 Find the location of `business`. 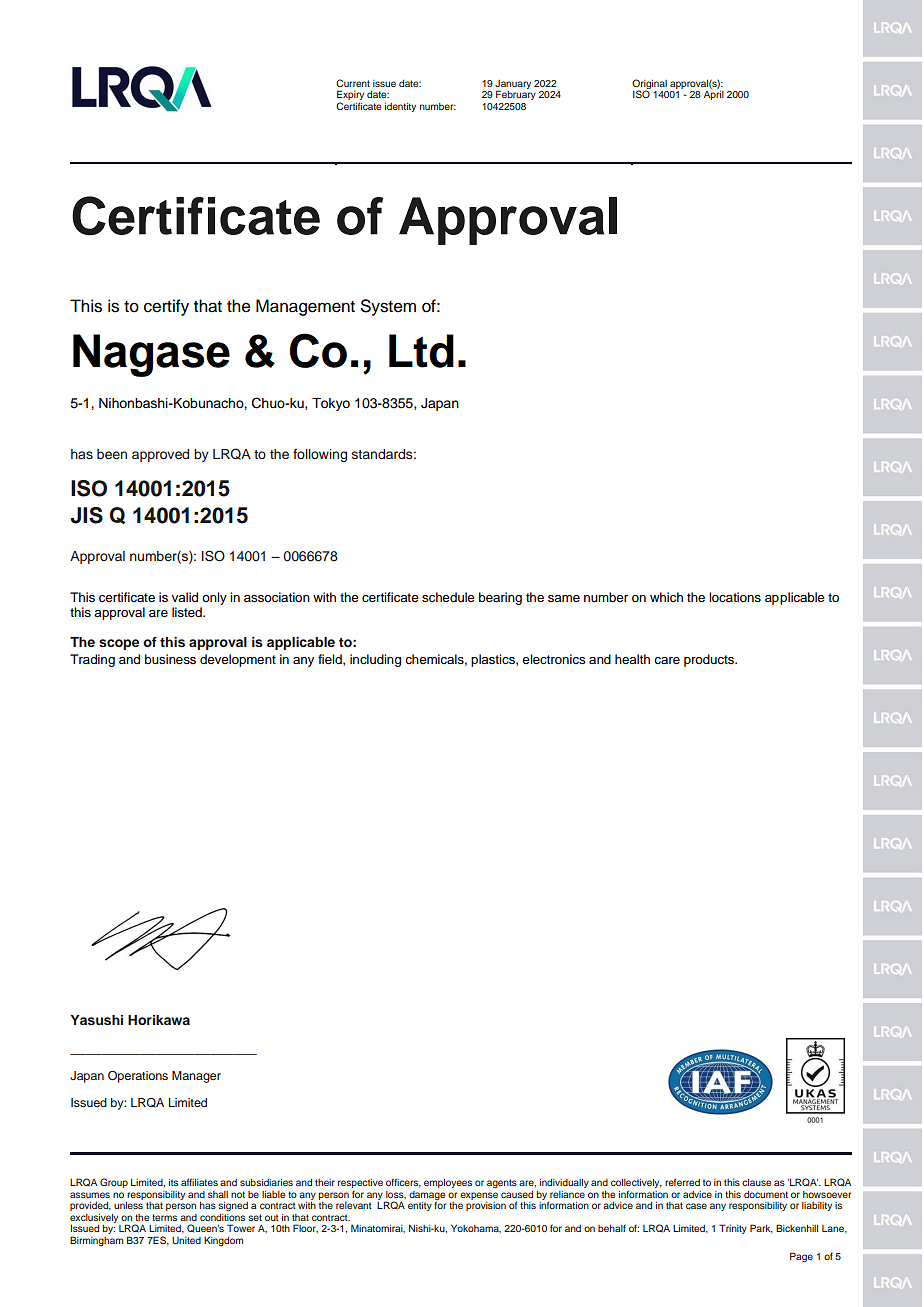

business is located at coordinates (170, 659).
